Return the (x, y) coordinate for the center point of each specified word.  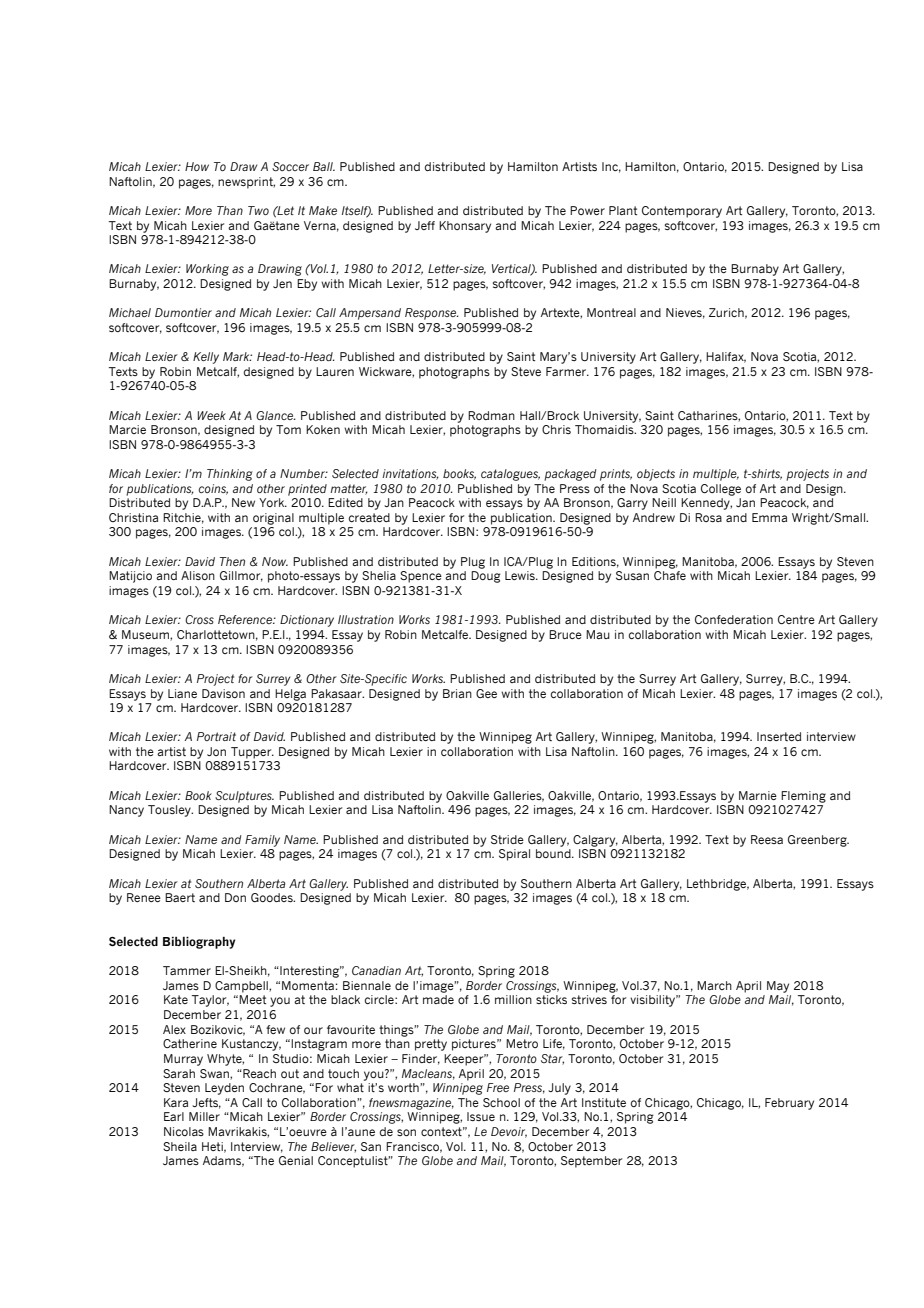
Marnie (758, 795)
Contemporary (682, 212)
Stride (507, 839)
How (197, 166)
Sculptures (244, 797)
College (721, 490)
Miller (204, 1116)
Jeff (425, 225)
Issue (481, 1116)
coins (213, 489)
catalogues (510, 475)
